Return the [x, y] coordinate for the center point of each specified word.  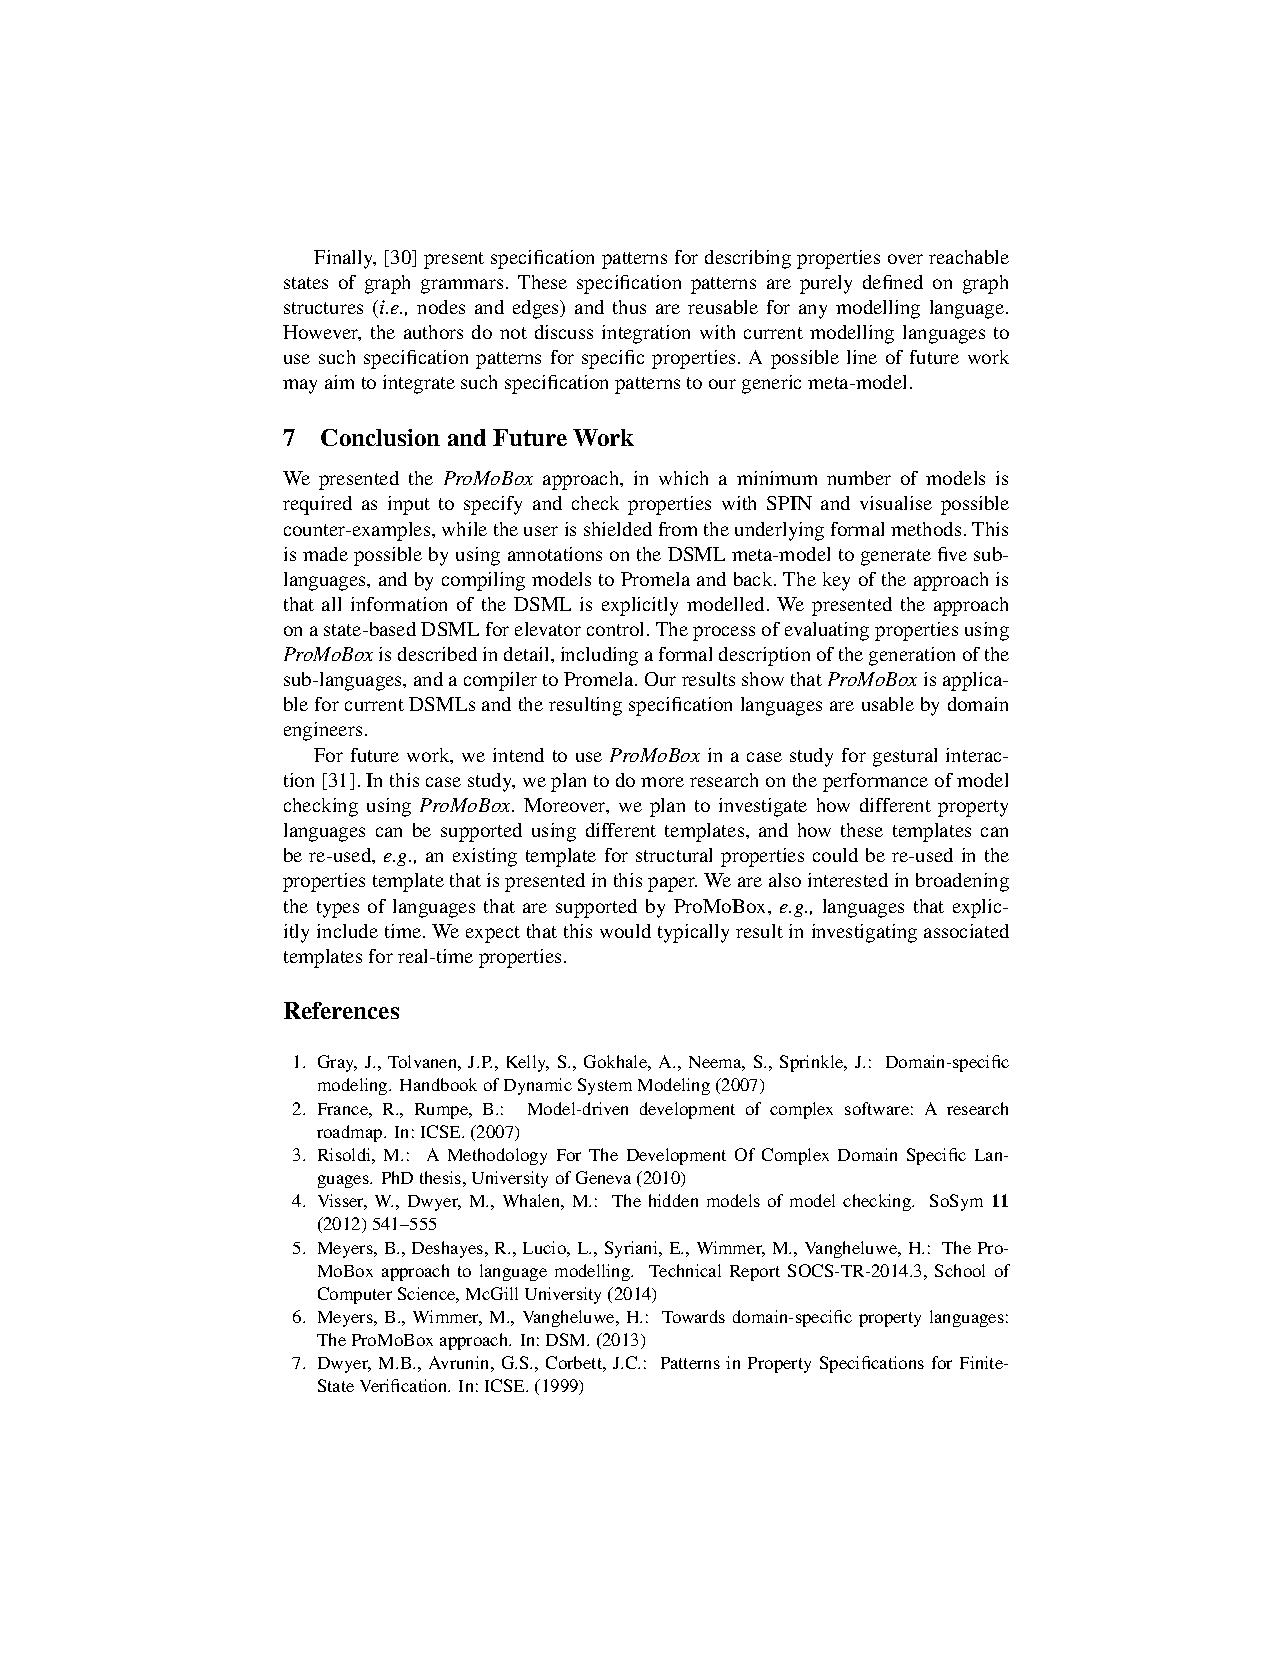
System [605, 1086]
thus [629, 307]
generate [896, 557]
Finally [345, 259]
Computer [355, 1295]
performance [875, 782]
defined [893, 282]
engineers [323, 731]
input [409, 505]
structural [674, 855]
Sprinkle [813, 1063]
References [341, 1010]
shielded [618, 529]
